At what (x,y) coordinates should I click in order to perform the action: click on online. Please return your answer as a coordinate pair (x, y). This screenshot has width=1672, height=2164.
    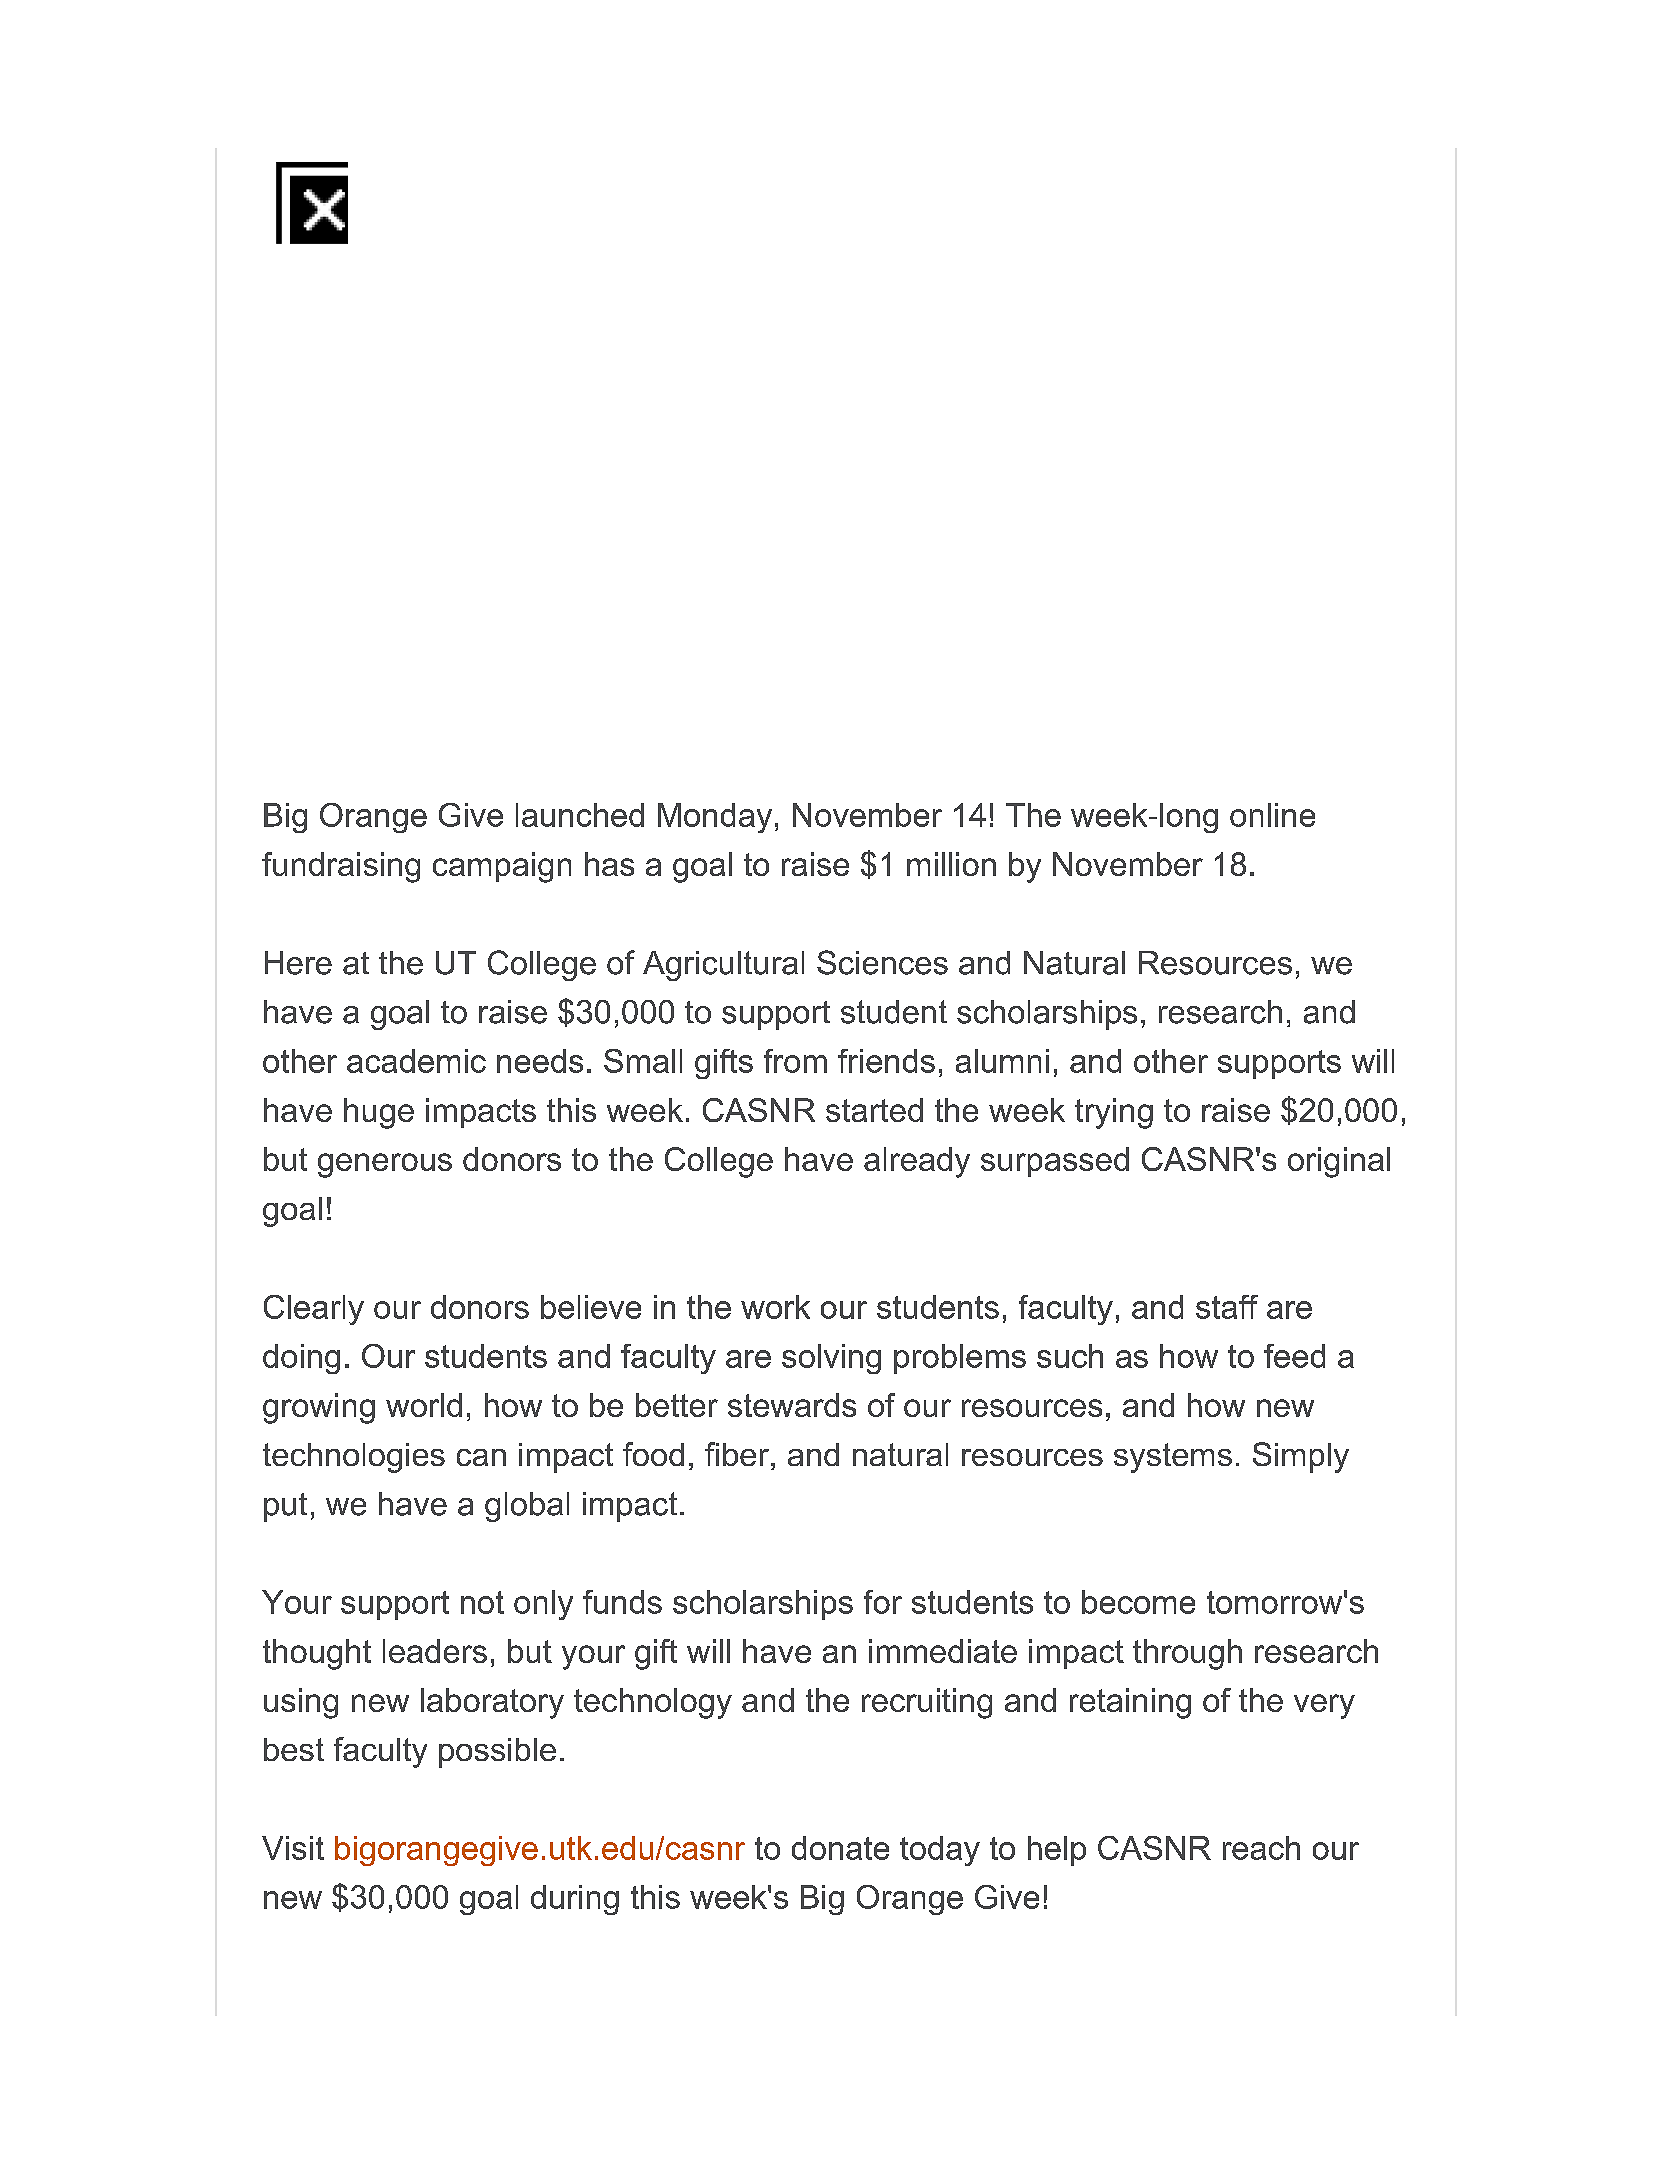
    Looking at the image, I should click on (1272, 815).
